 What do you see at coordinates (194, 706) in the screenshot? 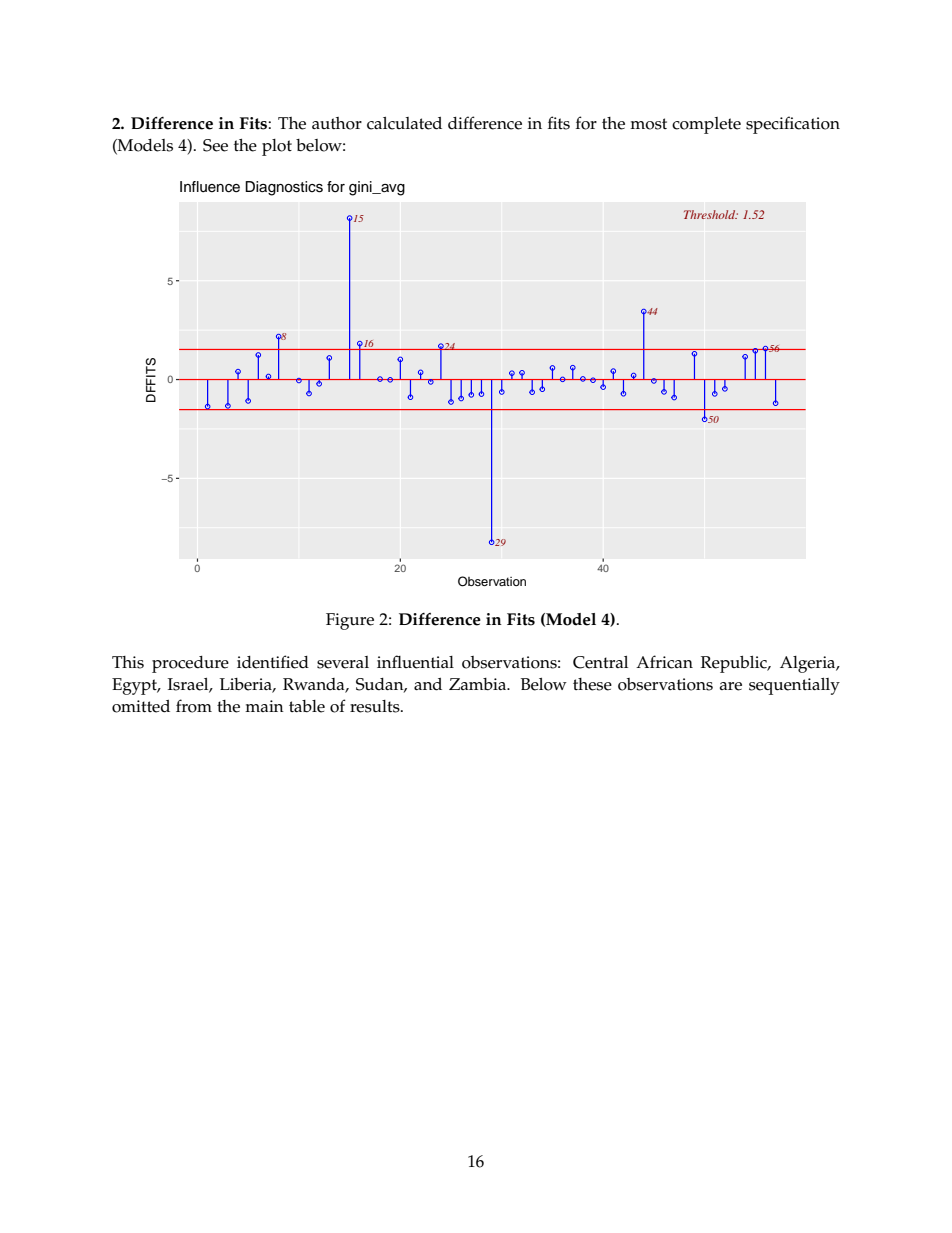
I see `from` at bounding box center [194, 706].
